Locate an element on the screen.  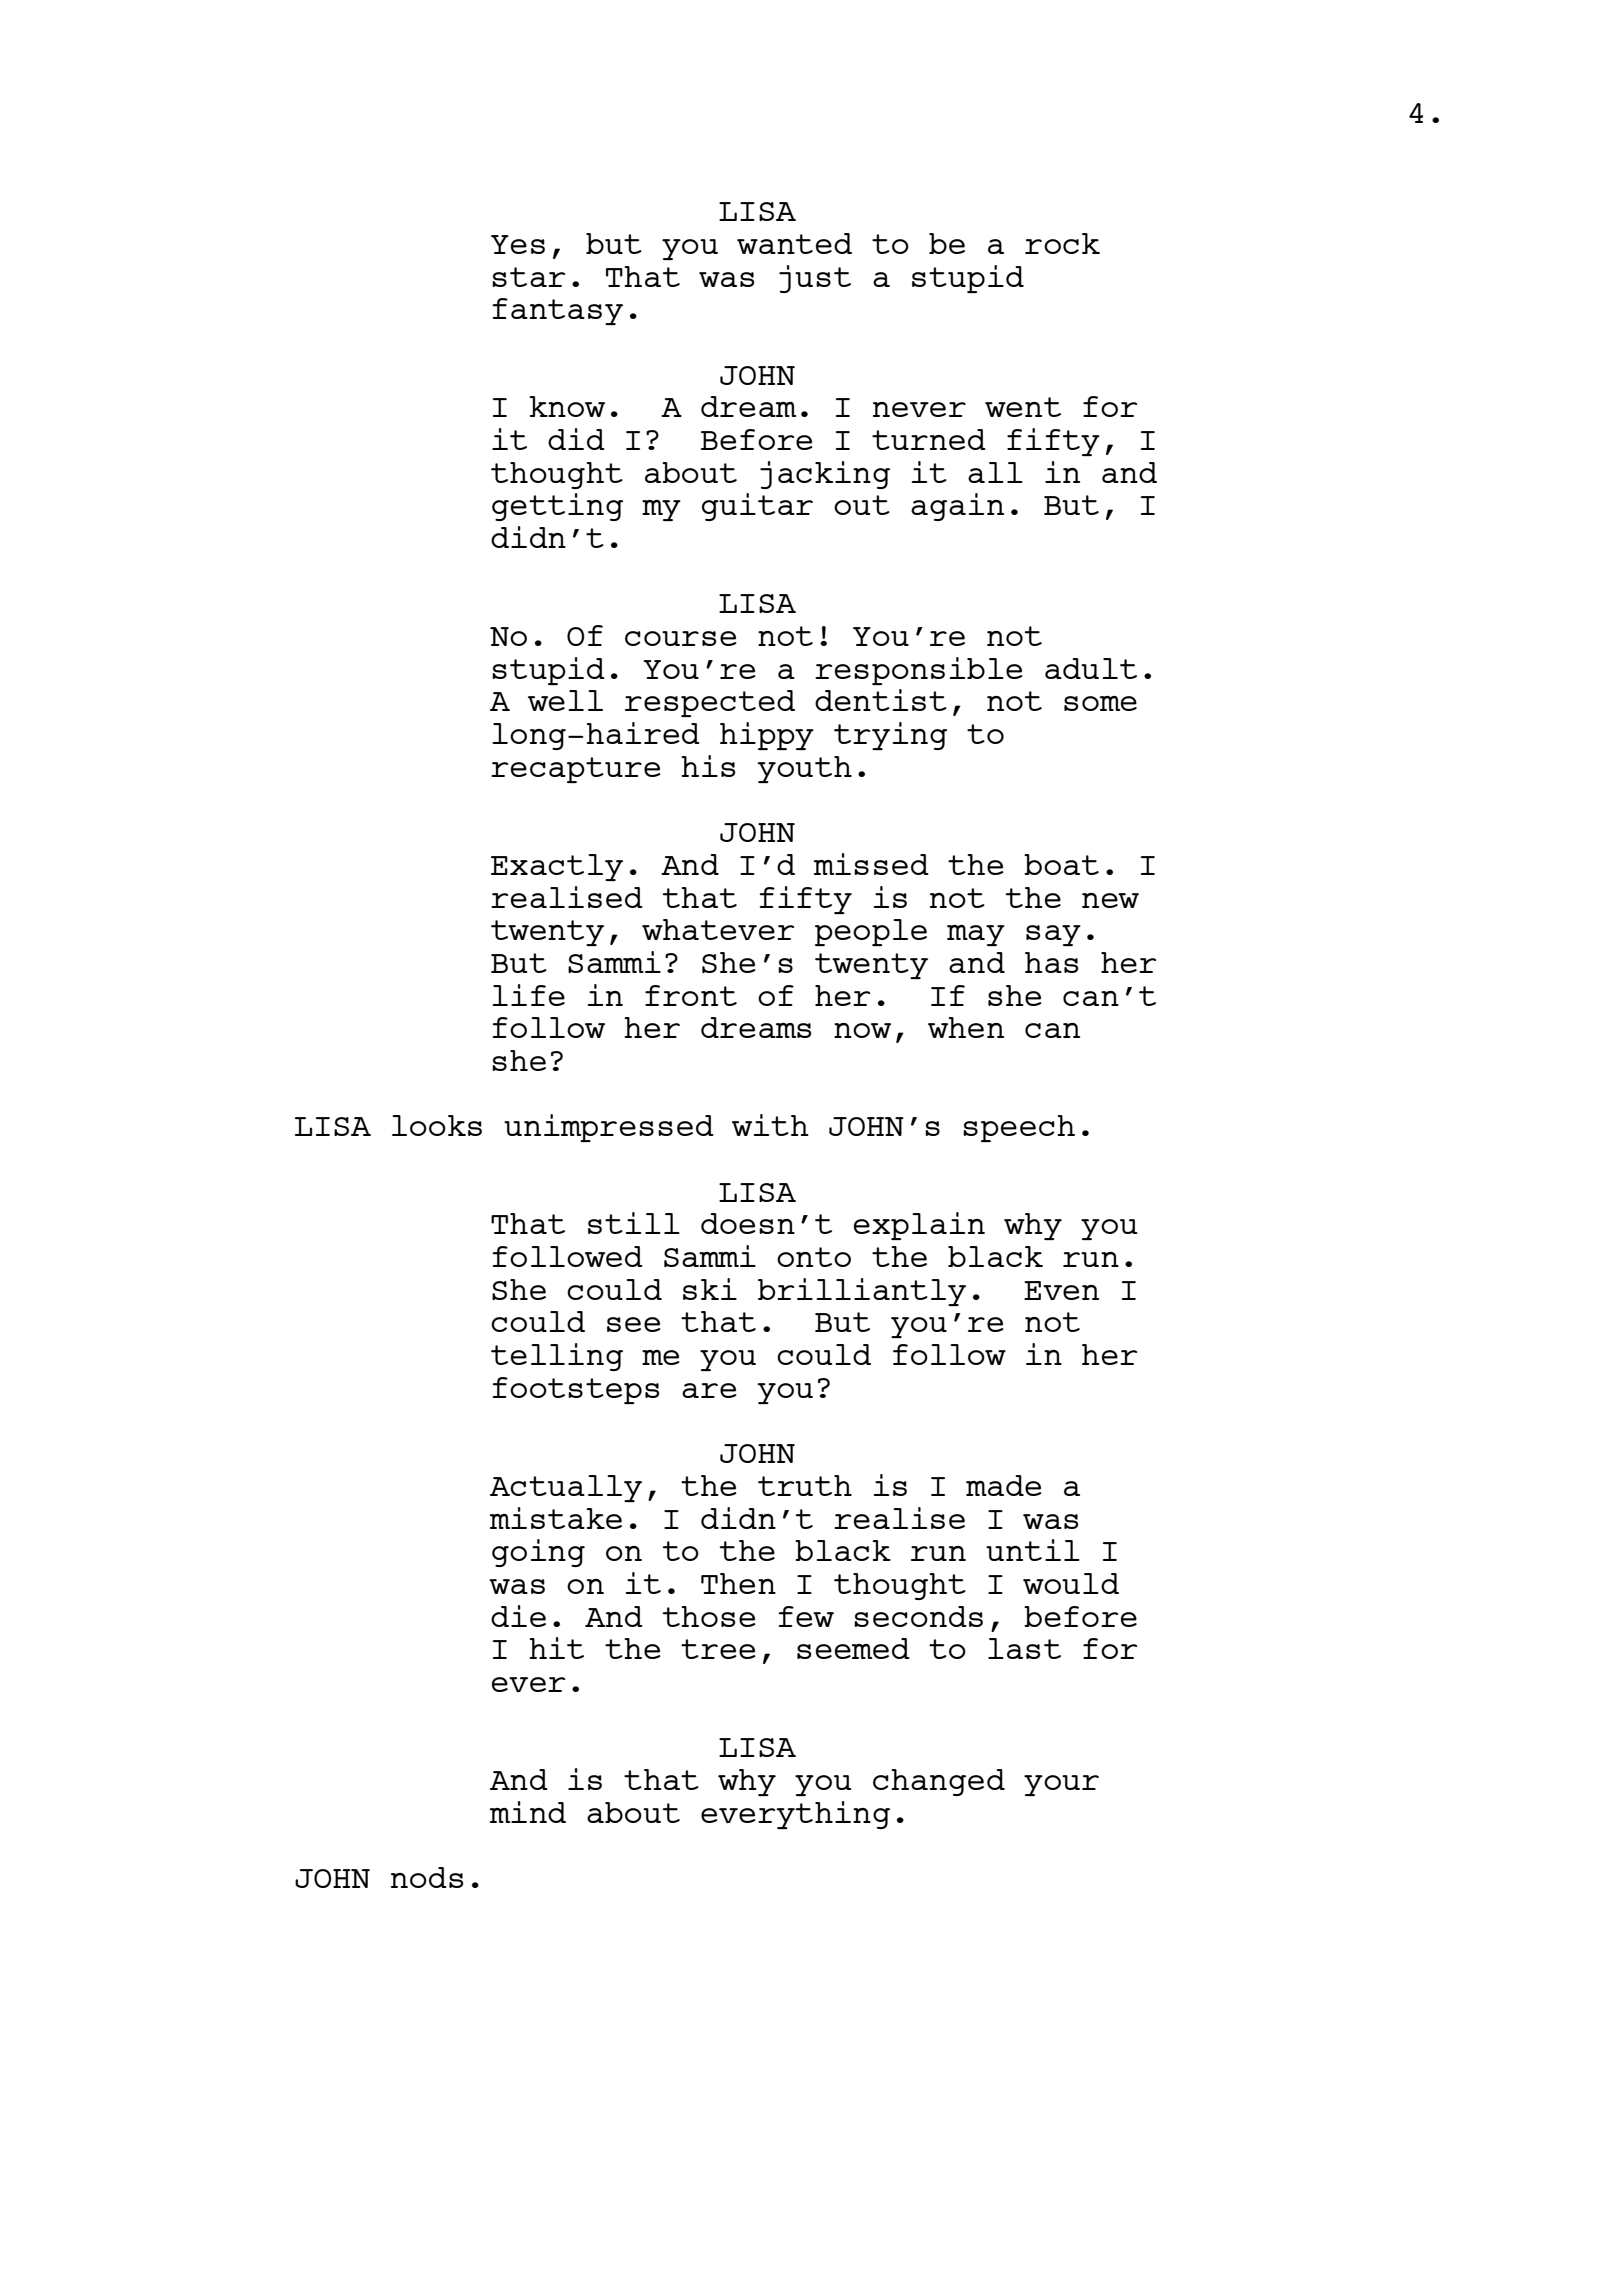
star is located at coordinates (528, 277).
